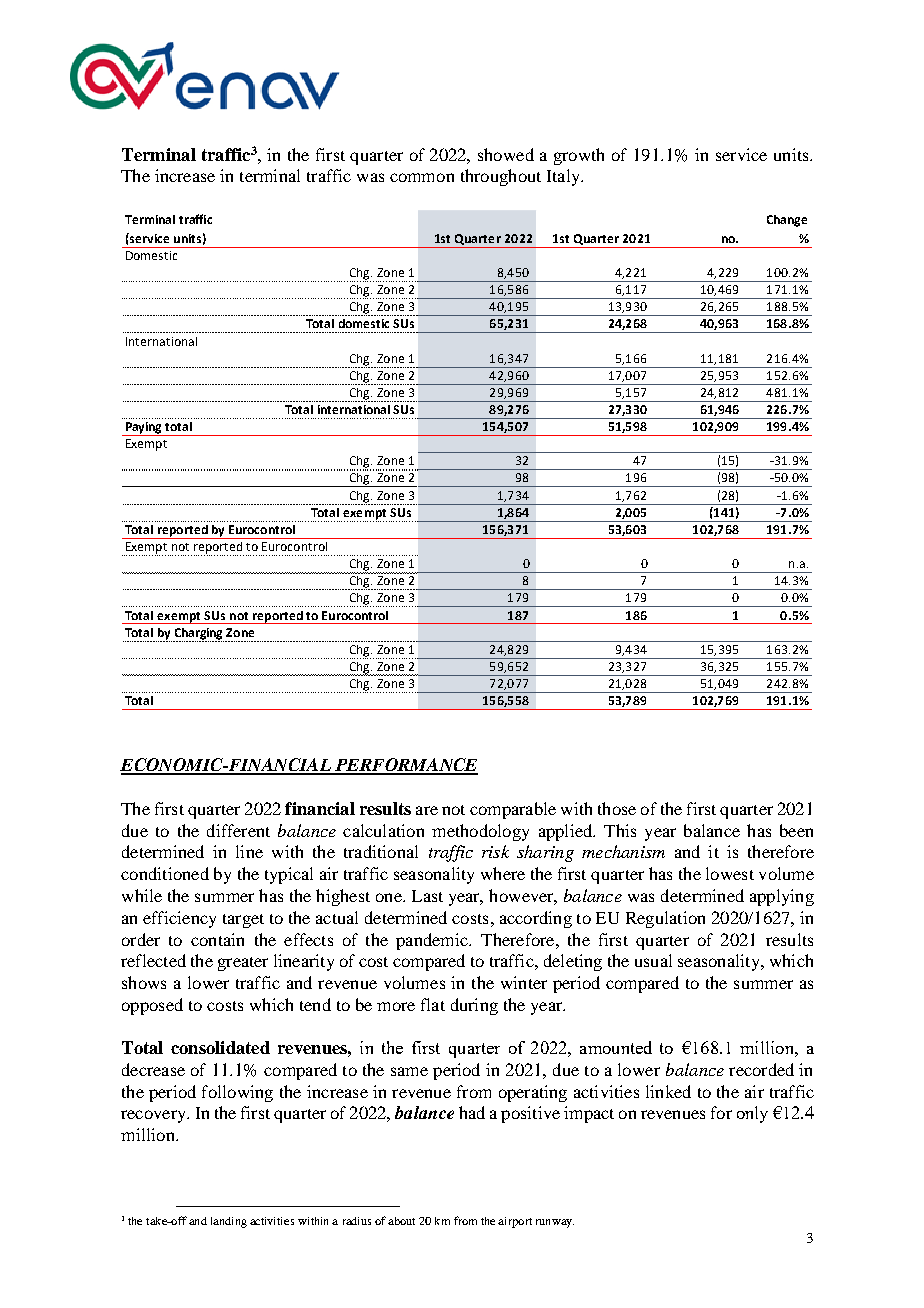 Image resolution: width=924 pixels, height=1308 pixels. What do you see at coordinates (617, 808) in the screenshot?
I see `those` at bounding box center [617, 808].
